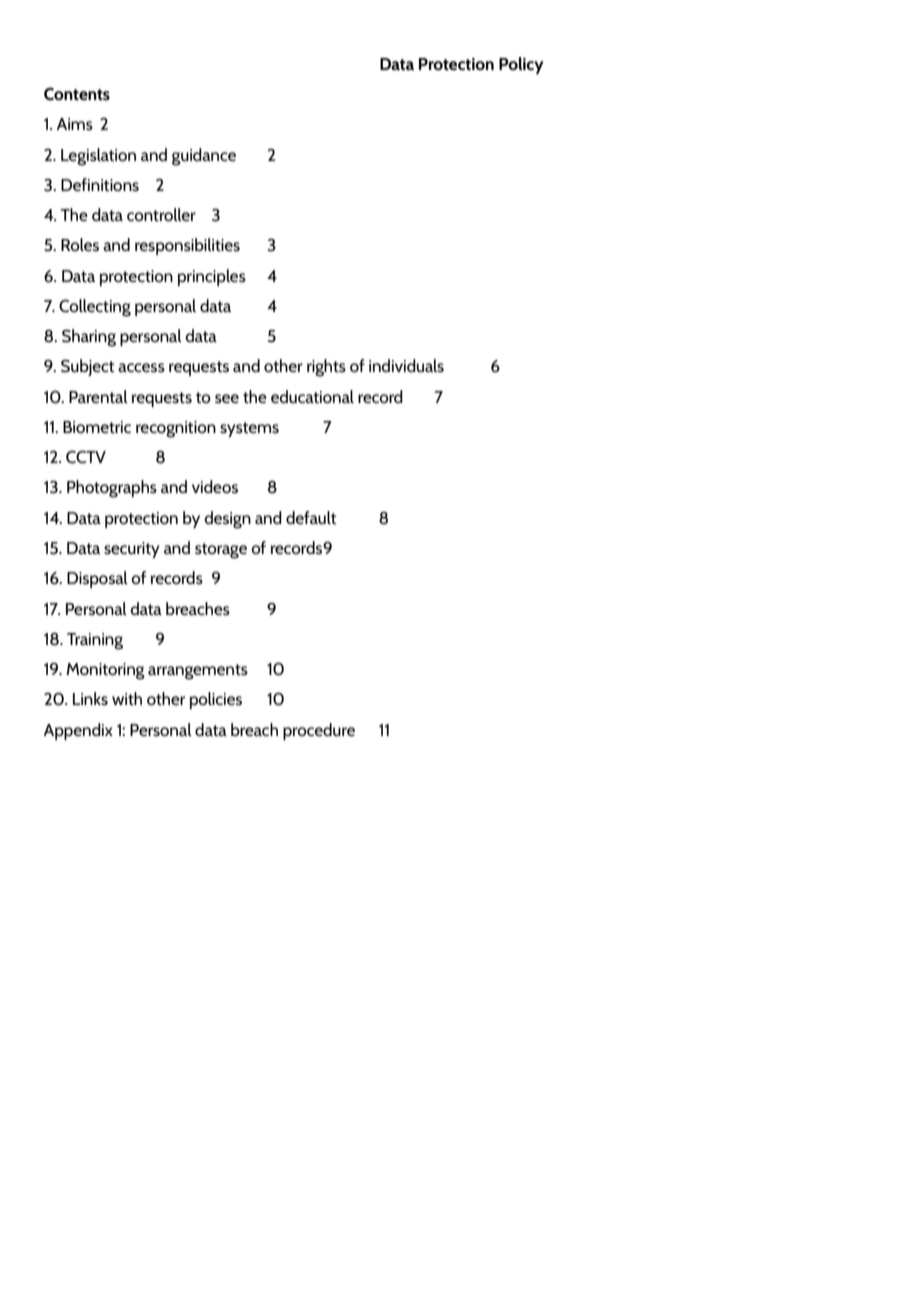 This screenshot has width=924, height=1307. I want to click on default, so click(311, 517).
